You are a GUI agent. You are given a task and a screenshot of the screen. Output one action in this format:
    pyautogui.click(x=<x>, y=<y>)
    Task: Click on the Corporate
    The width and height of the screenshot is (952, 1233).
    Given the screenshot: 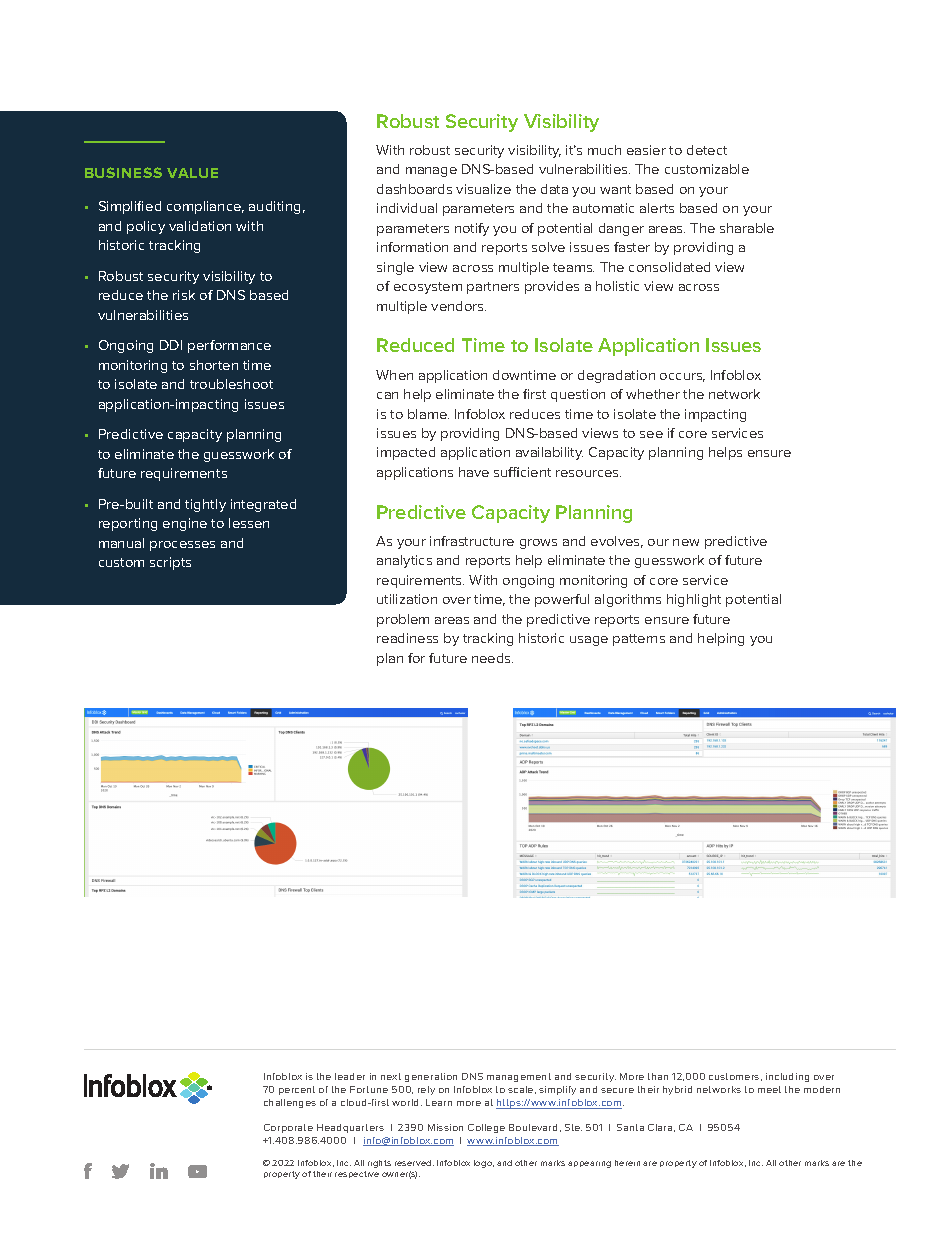 What is the action you would take?
    pyautogui.click(x=288, y=1128)
